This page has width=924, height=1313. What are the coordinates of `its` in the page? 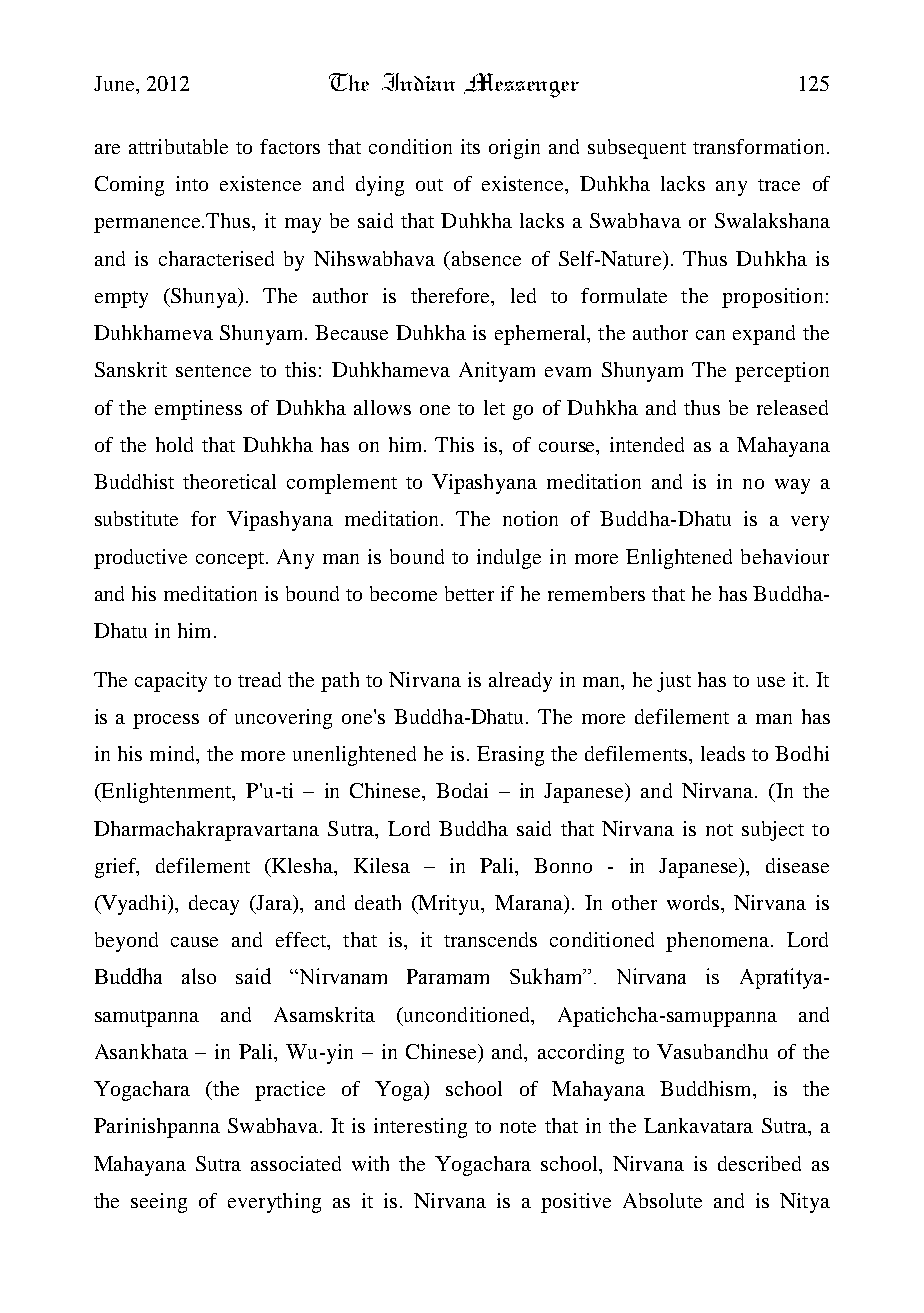 It's located at (470, 146).
